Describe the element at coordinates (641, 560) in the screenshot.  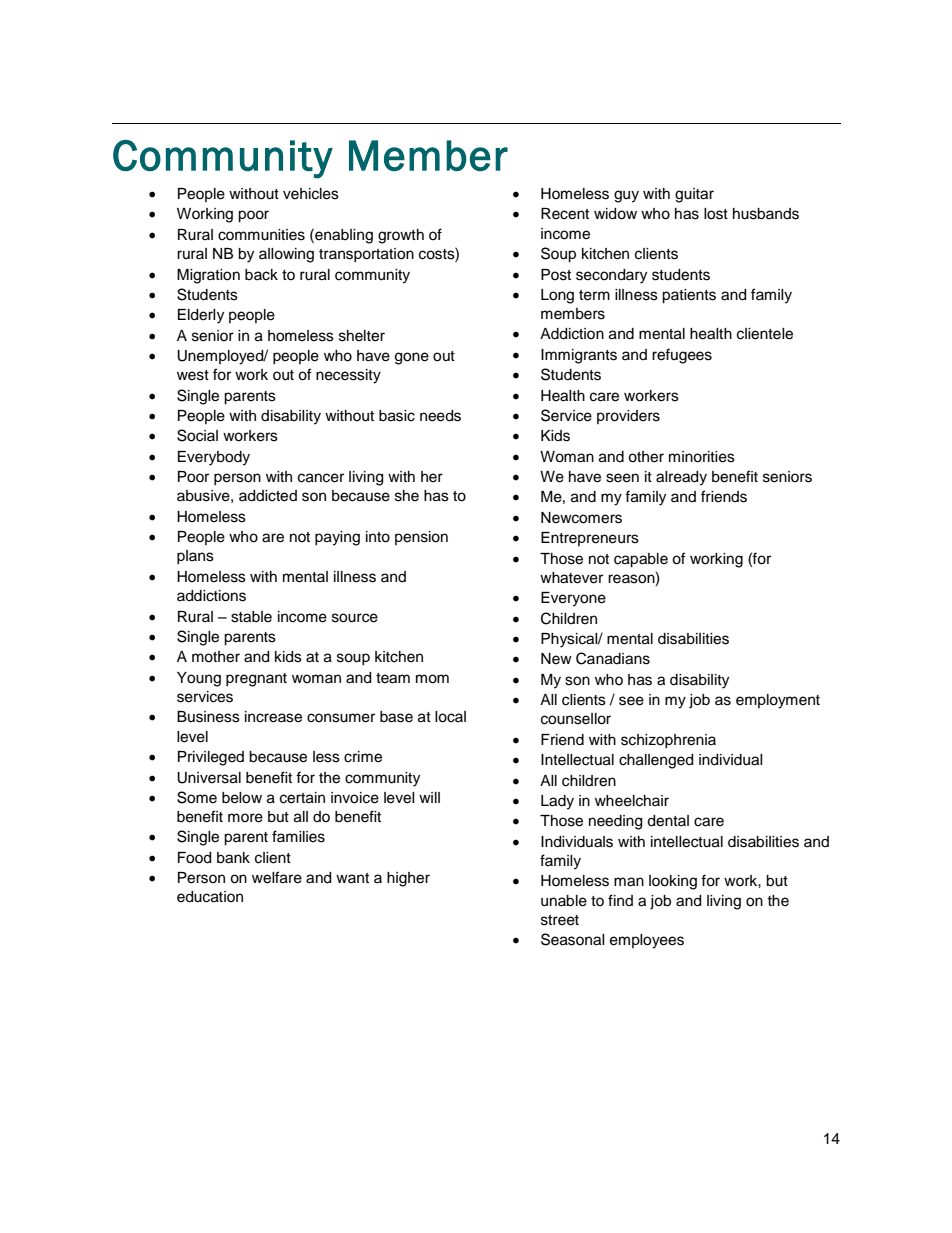
I see `capable` at that location.
